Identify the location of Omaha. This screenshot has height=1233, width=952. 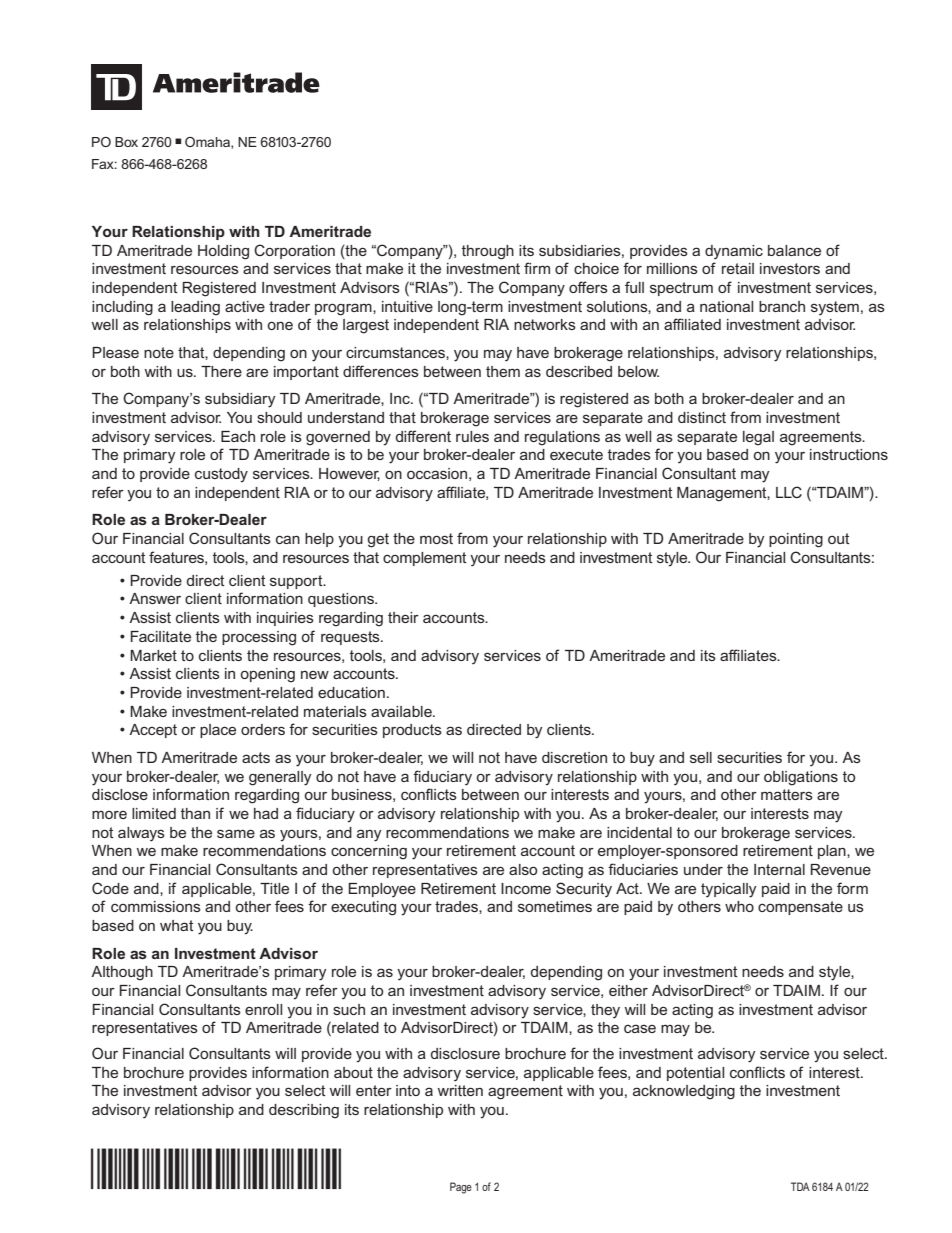
(208, 143).
